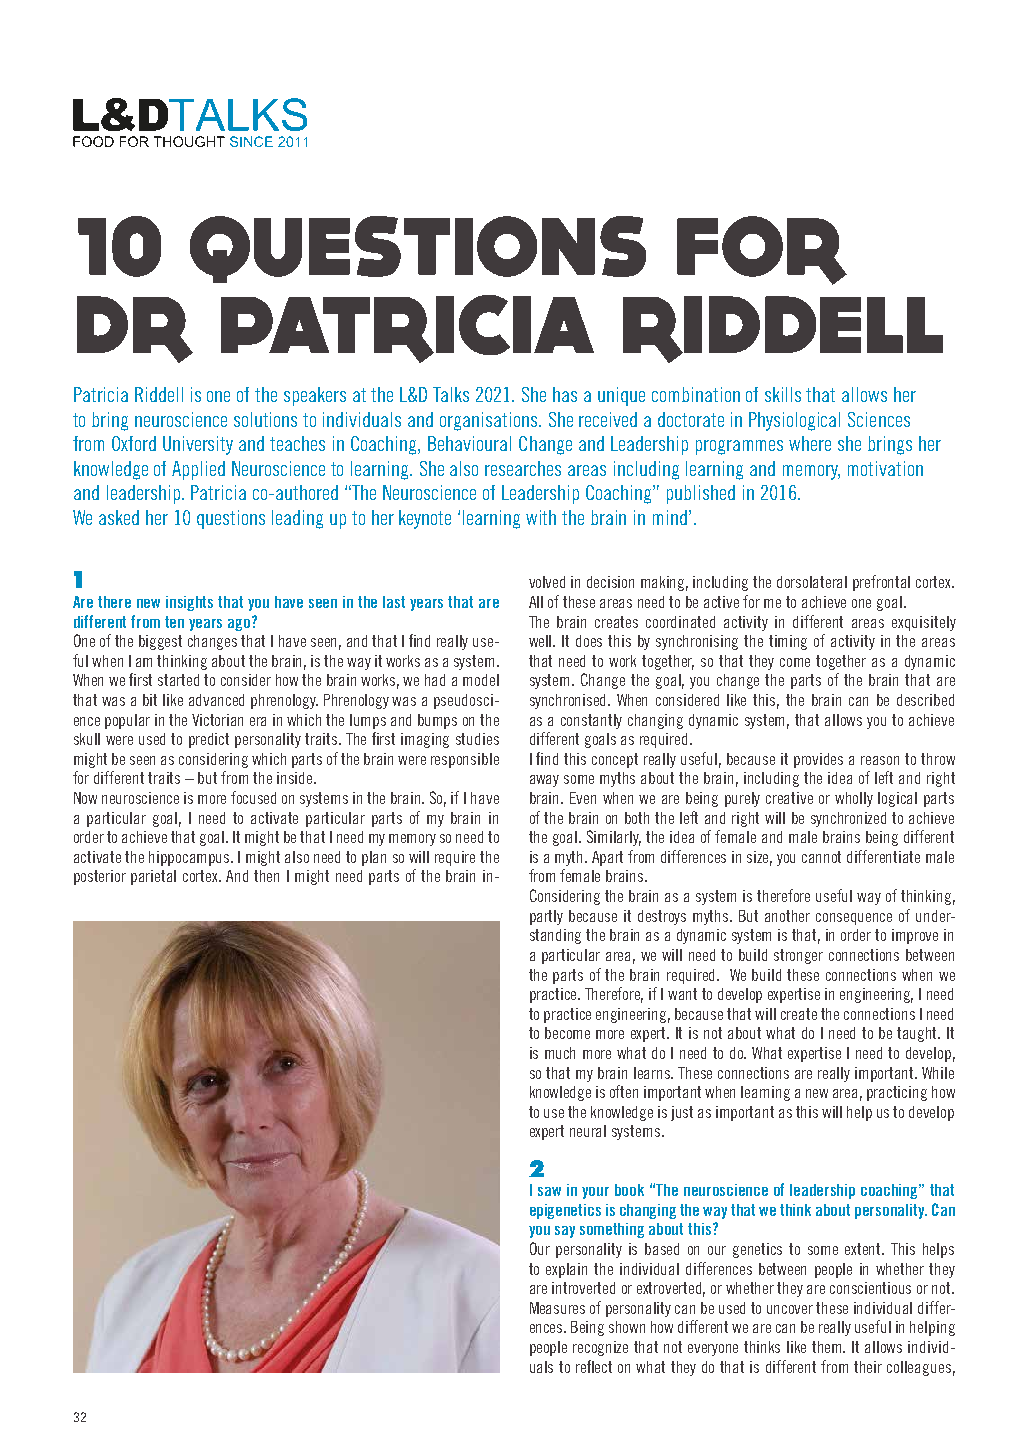 Image resolution: width=1029 pixels, height=1456 pixels. Describe the element at coordinates (153, 877) in the page. I see `parietal` at that location.
